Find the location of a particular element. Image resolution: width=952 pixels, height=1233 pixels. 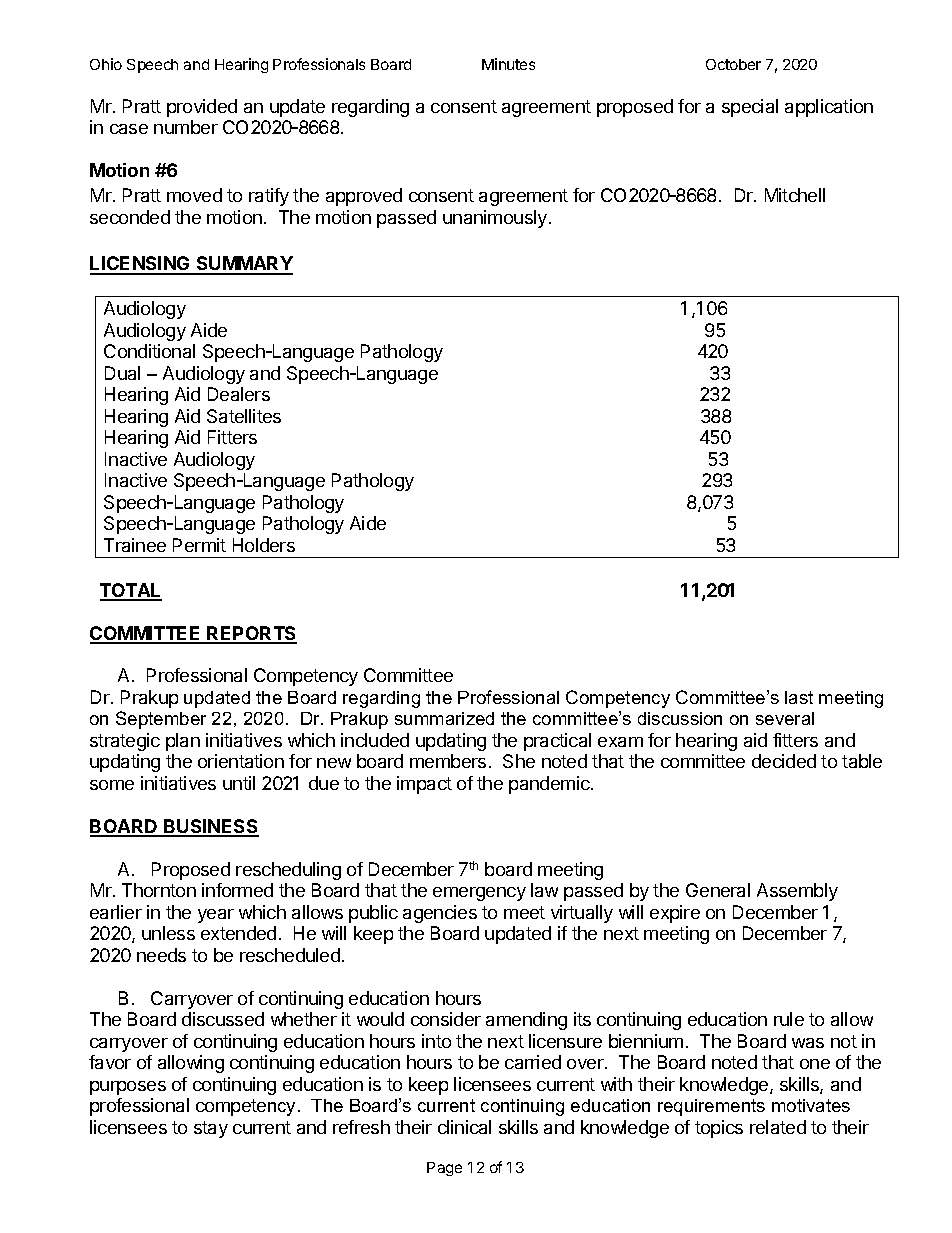

special is located at coordinates (750, 108).
